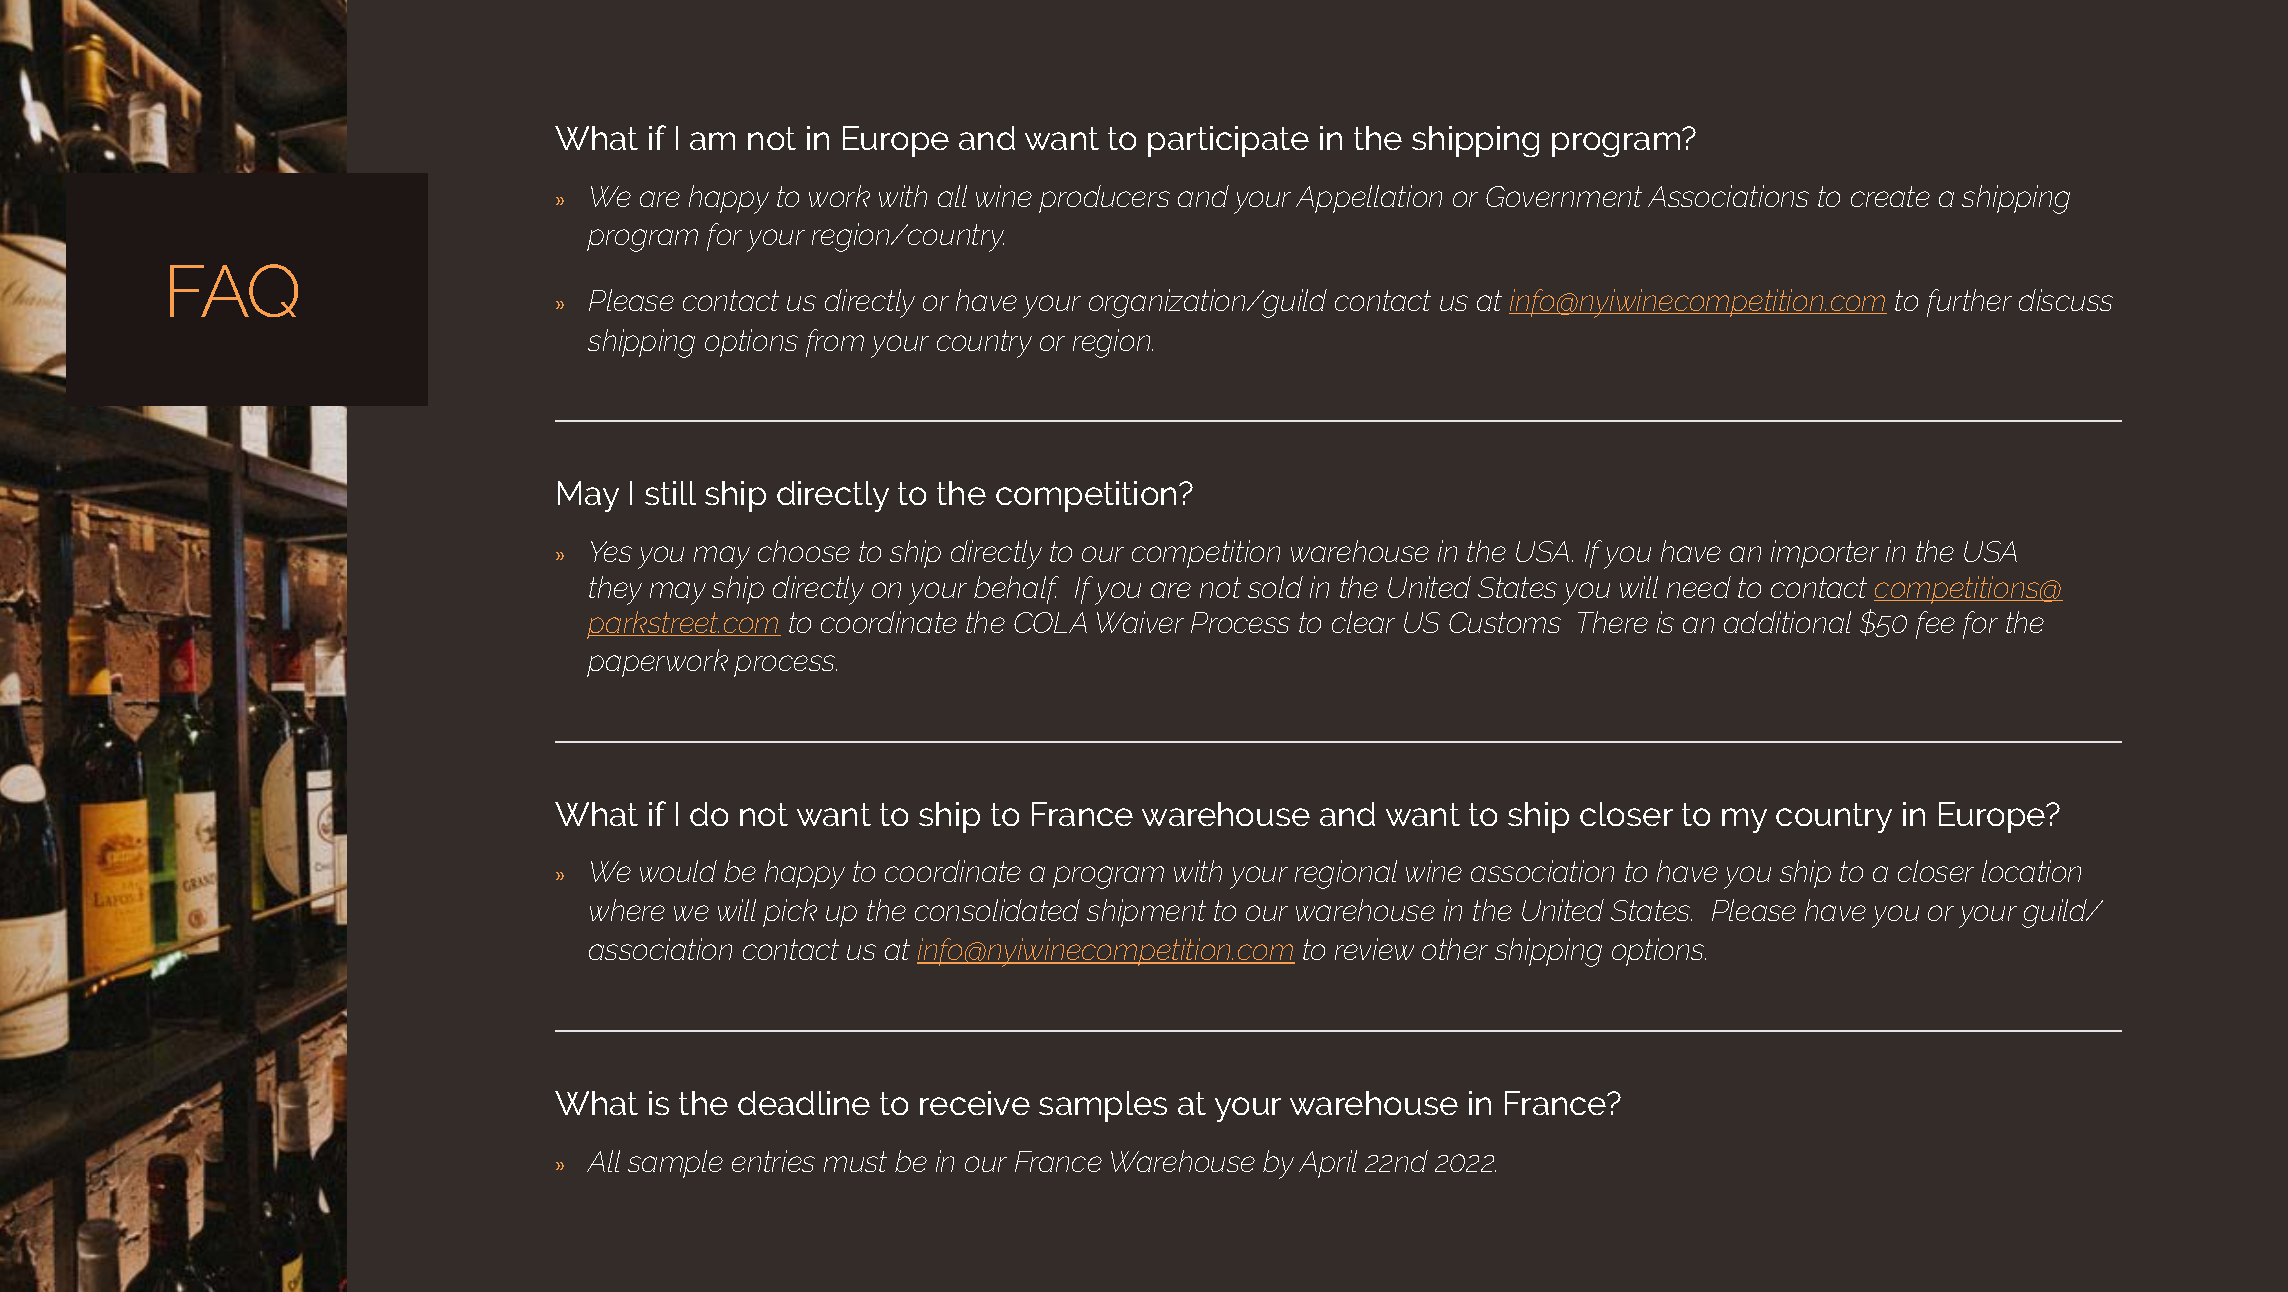 This image has height=1292, width=2288. Describe the element at coordinates (234, 290) in the image. I see `FAQ` at that location.
